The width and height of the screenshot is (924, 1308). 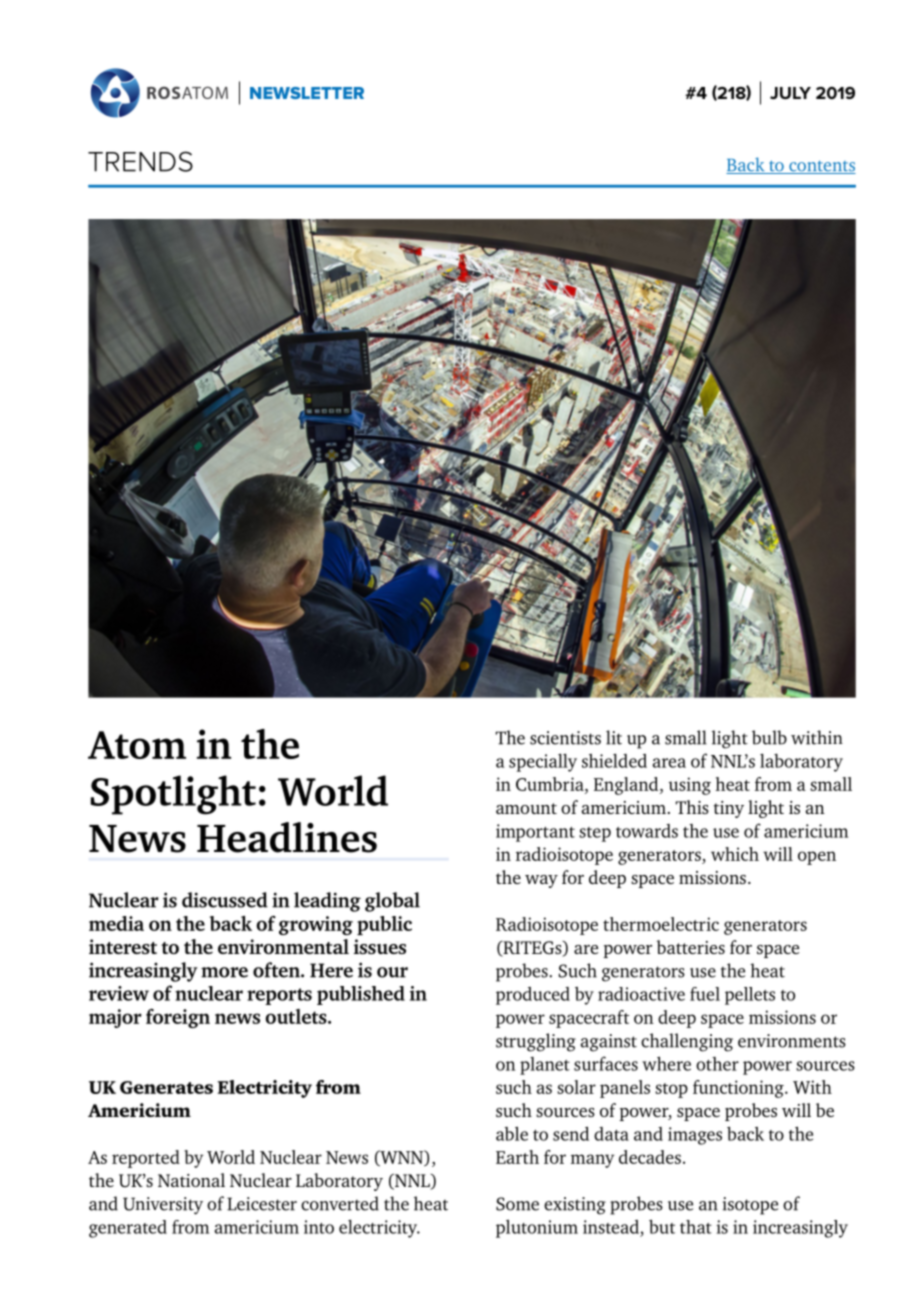 I want to click on National, so click(x=191, y=1180).
